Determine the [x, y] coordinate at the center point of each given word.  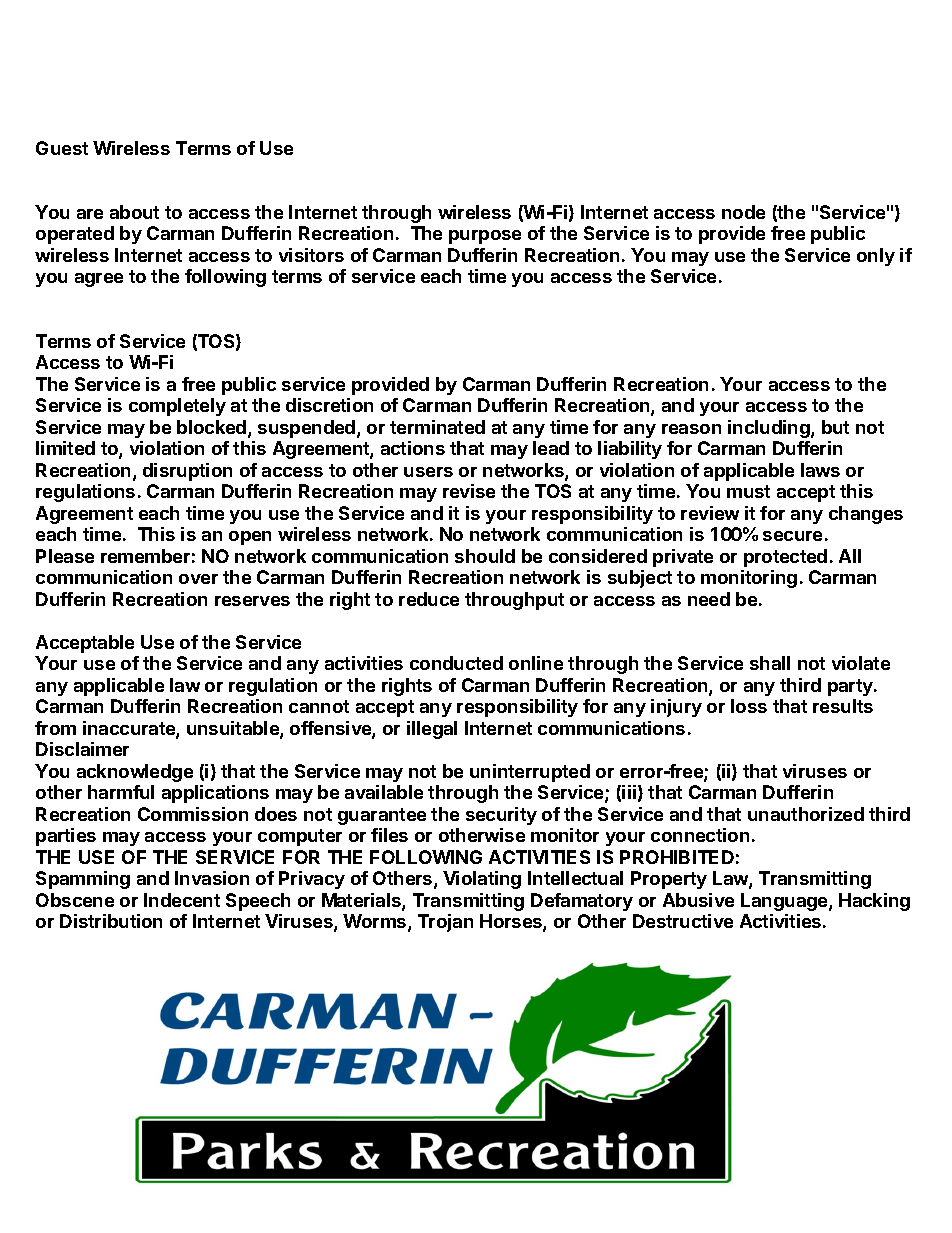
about [134, 212]
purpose [485, 237]
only [876, 257]
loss [749, 706]
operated [75, 235]
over [198, 579]
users [428, 472]
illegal [432, 730]
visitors [311, 255]
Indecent [182, 900]
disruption [187, 472]
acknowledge [135, 773]
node [743, 212]
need [709, 599]
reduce [429, 599]
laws [820, 470]
